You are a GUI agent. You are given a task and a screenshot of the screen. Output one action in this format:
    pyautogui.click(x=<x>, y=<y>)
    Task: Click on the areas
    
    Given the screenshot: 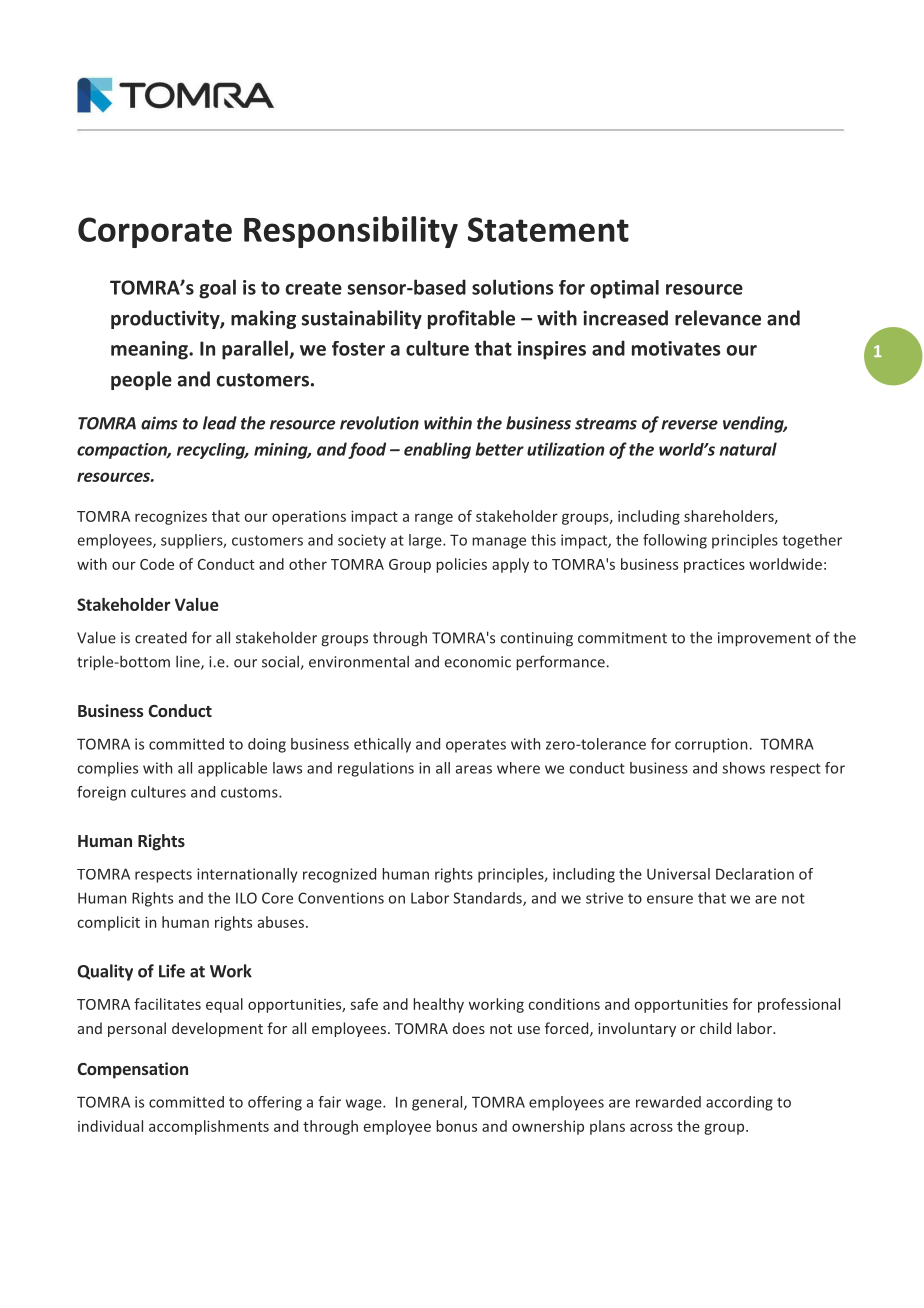 What is the action you would take?
    pyautogui.click(x=474, y=769)
